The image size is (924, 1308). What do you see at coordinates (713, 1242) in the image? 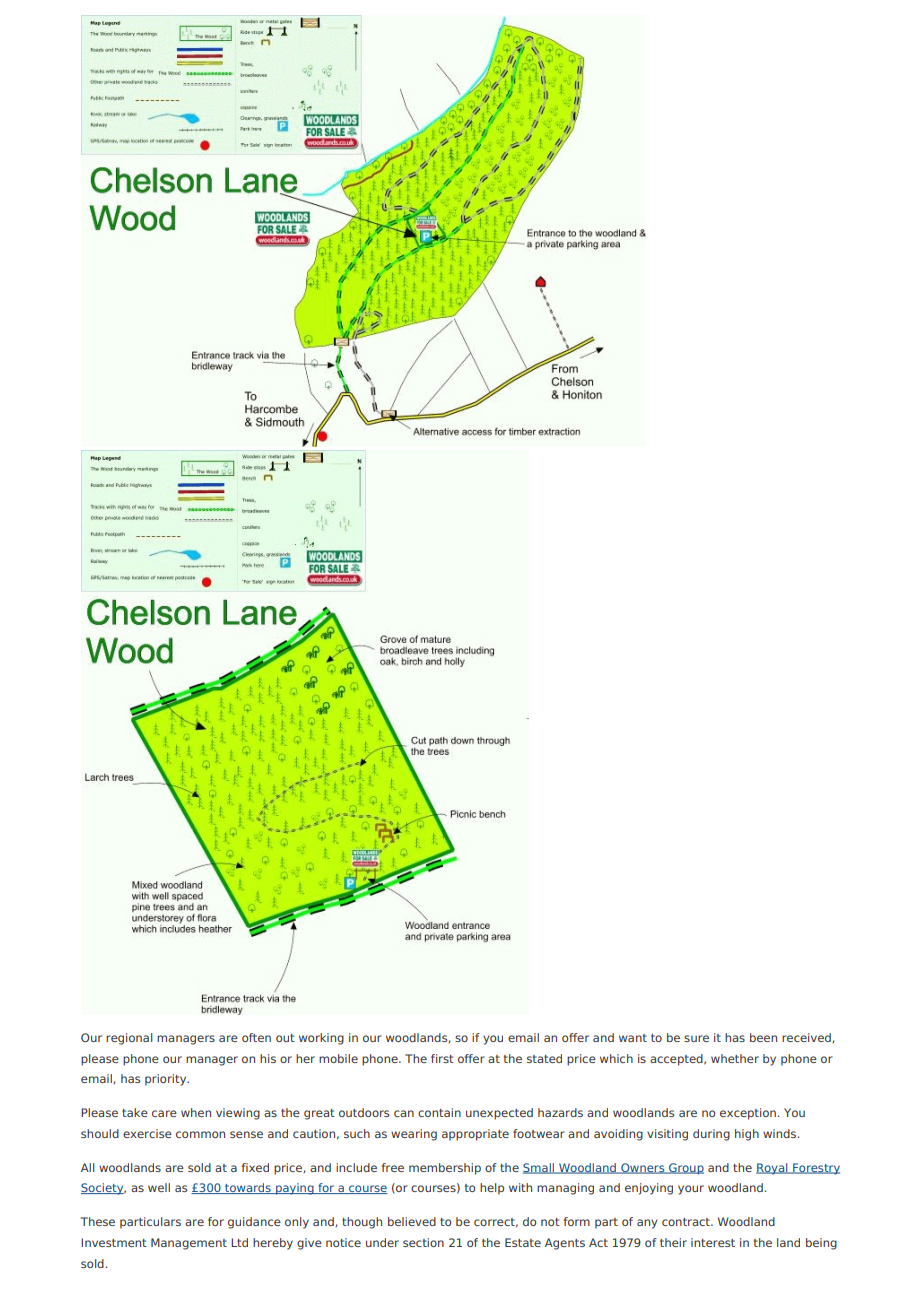
I see `interest` at bounding box center [713, 1242].
